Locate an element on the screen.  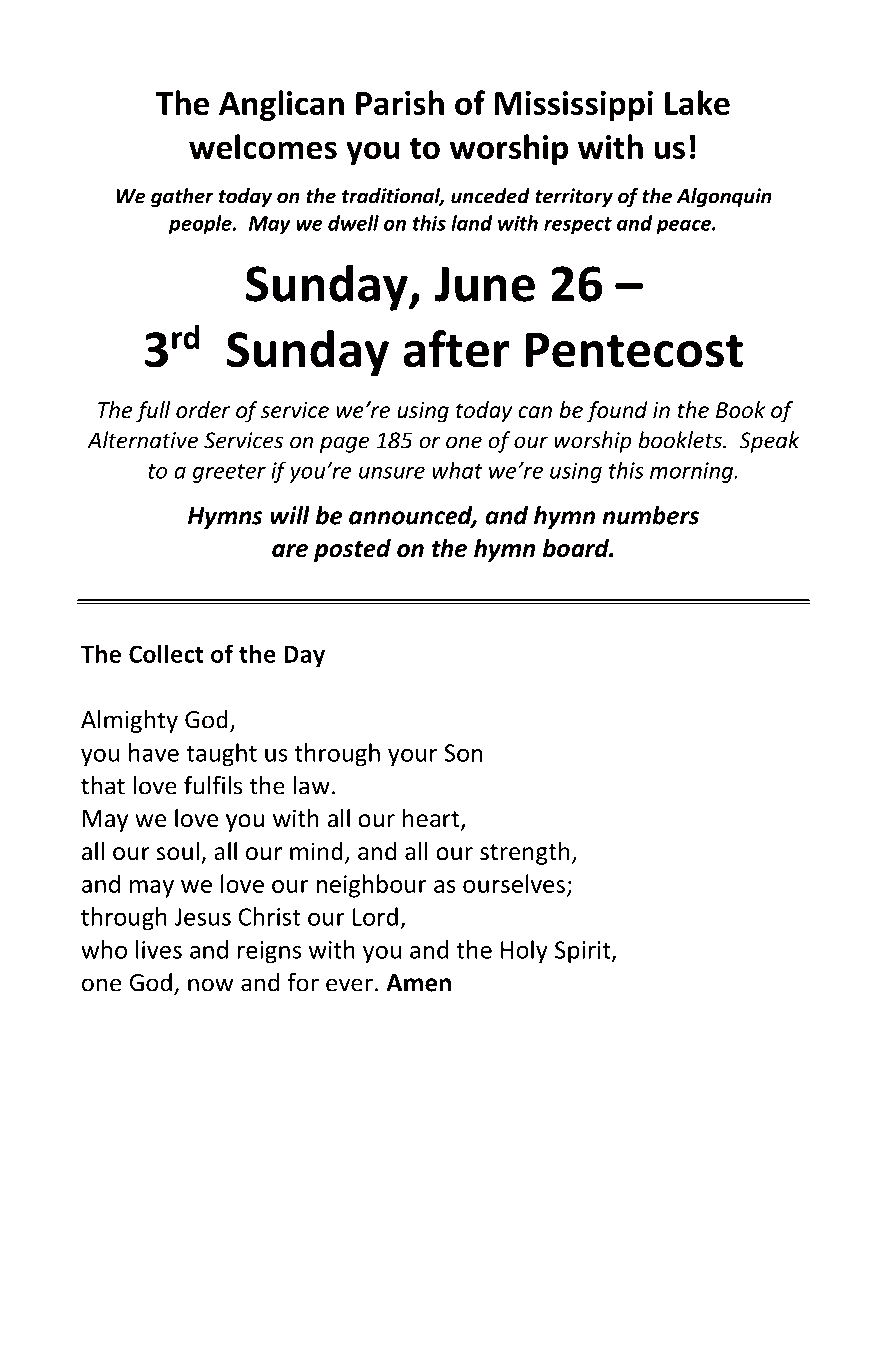
welcomes is located at coordinates (263, 146).
